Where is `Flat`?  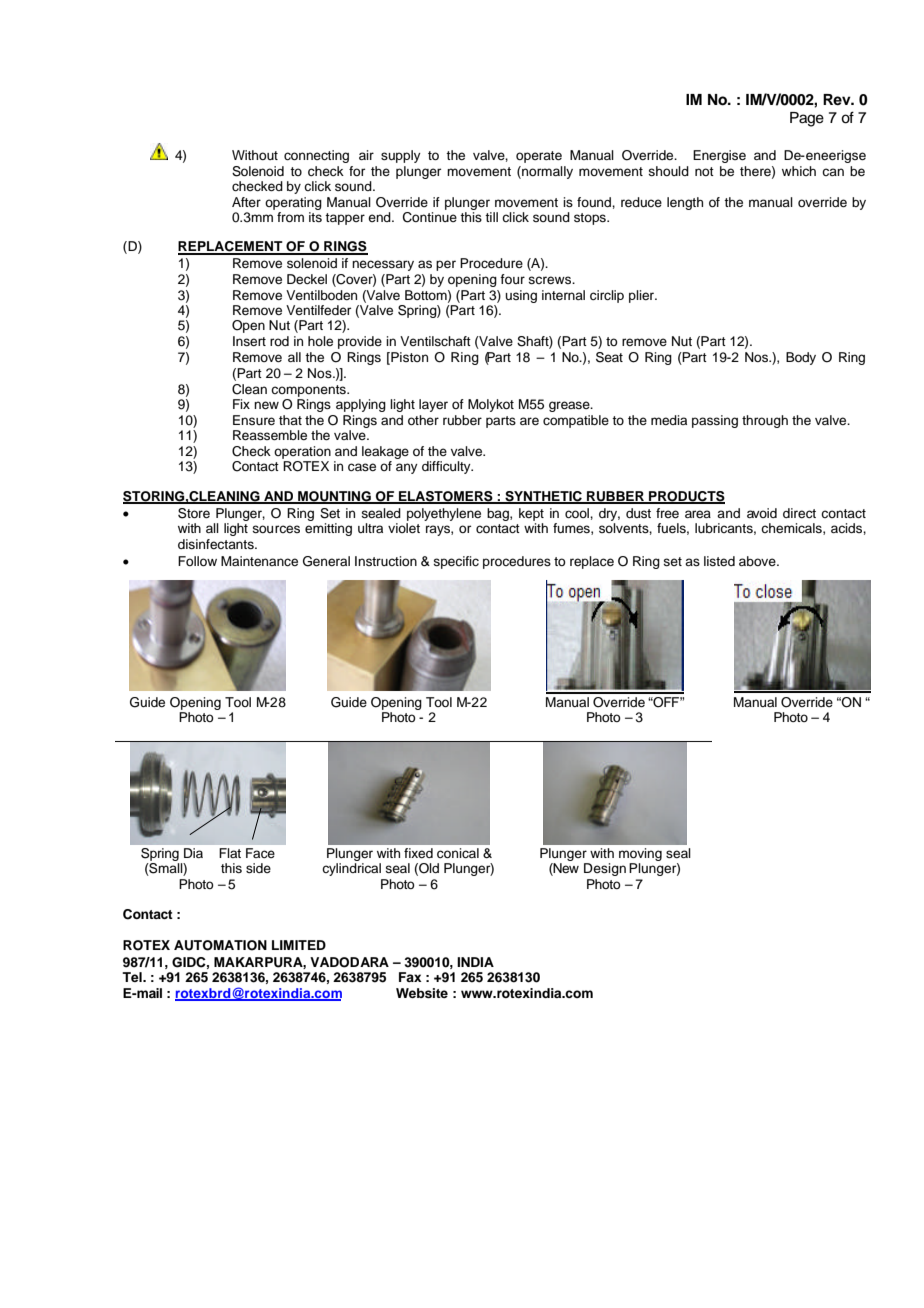 Flat is located at coordinates (230, 853).
